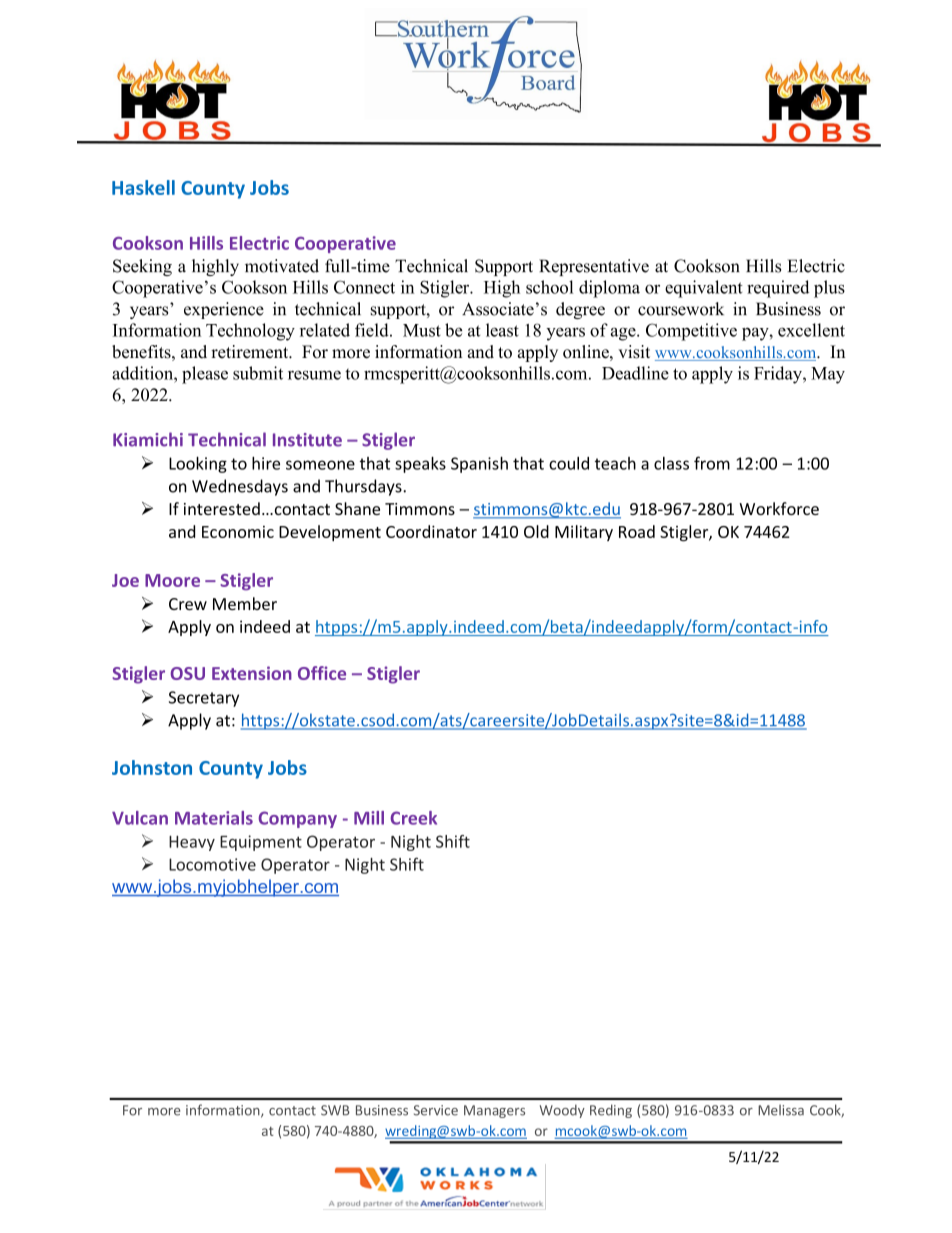 The height and width of the screenshot is (1233, 952). What do you see at coordinates (143, 187) in the screenshot?
I see `Haskell` at bounding box center [143, 187].
